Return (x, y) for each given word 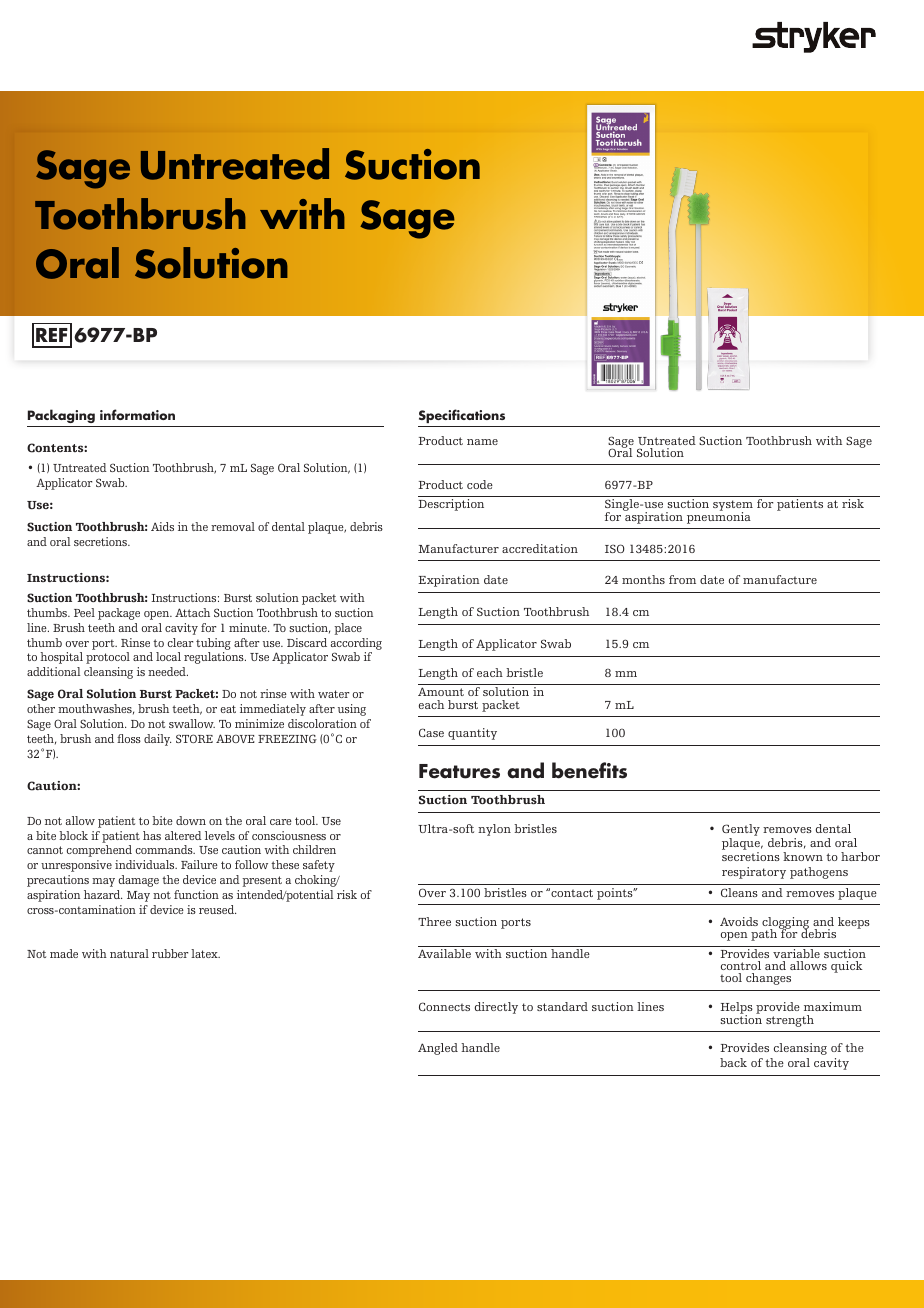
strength (790, 1021)
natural (129, 953)
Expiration (449, 581)
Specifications (462, 416)
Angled (438, 1049)
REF (52, 335)
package (119, 614)
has (152, 835)
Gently (741, 831)
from (682, 579)
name (482, 442)
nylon (494, 830)
